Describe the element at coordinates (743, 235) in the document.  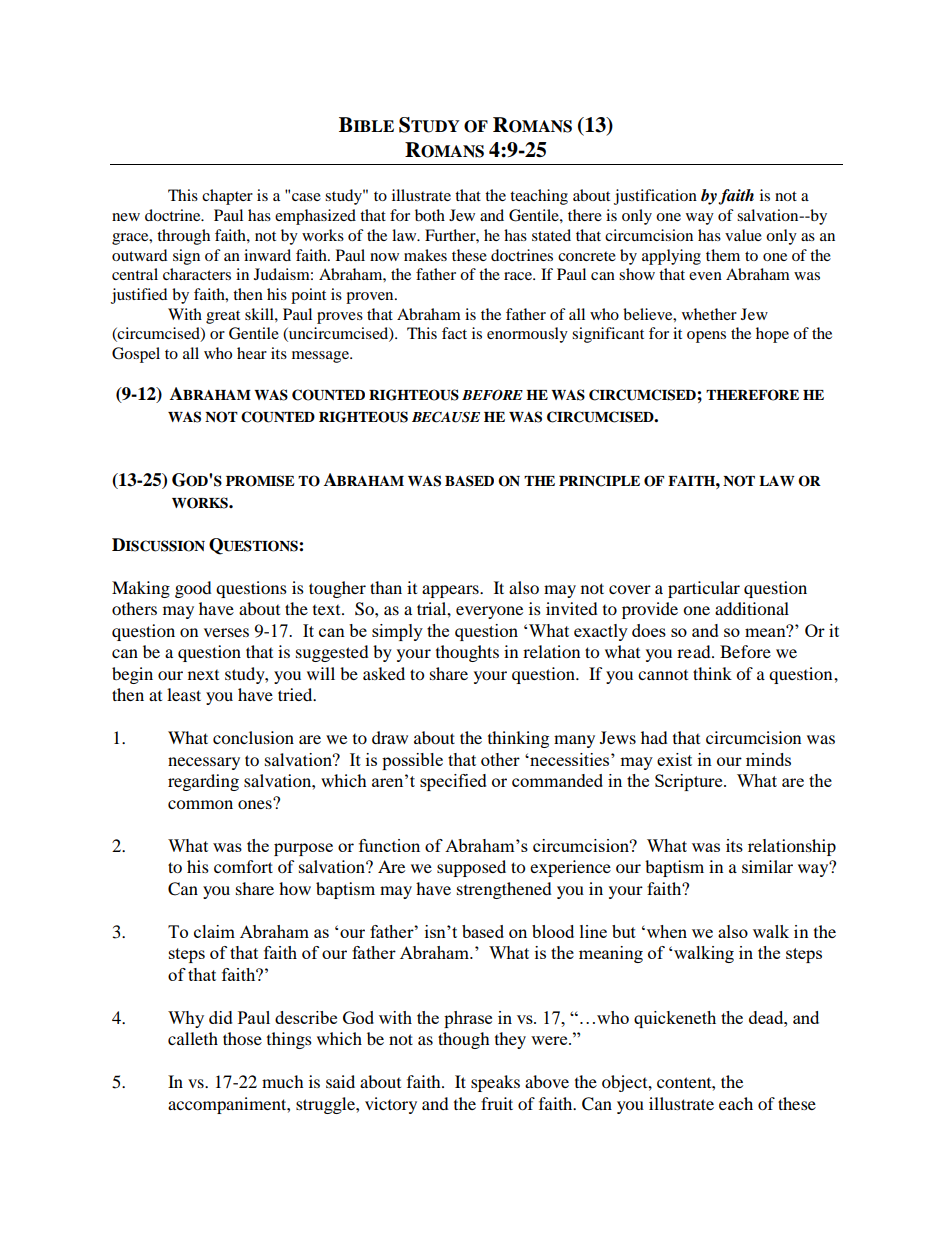
I see `value` at that location.
